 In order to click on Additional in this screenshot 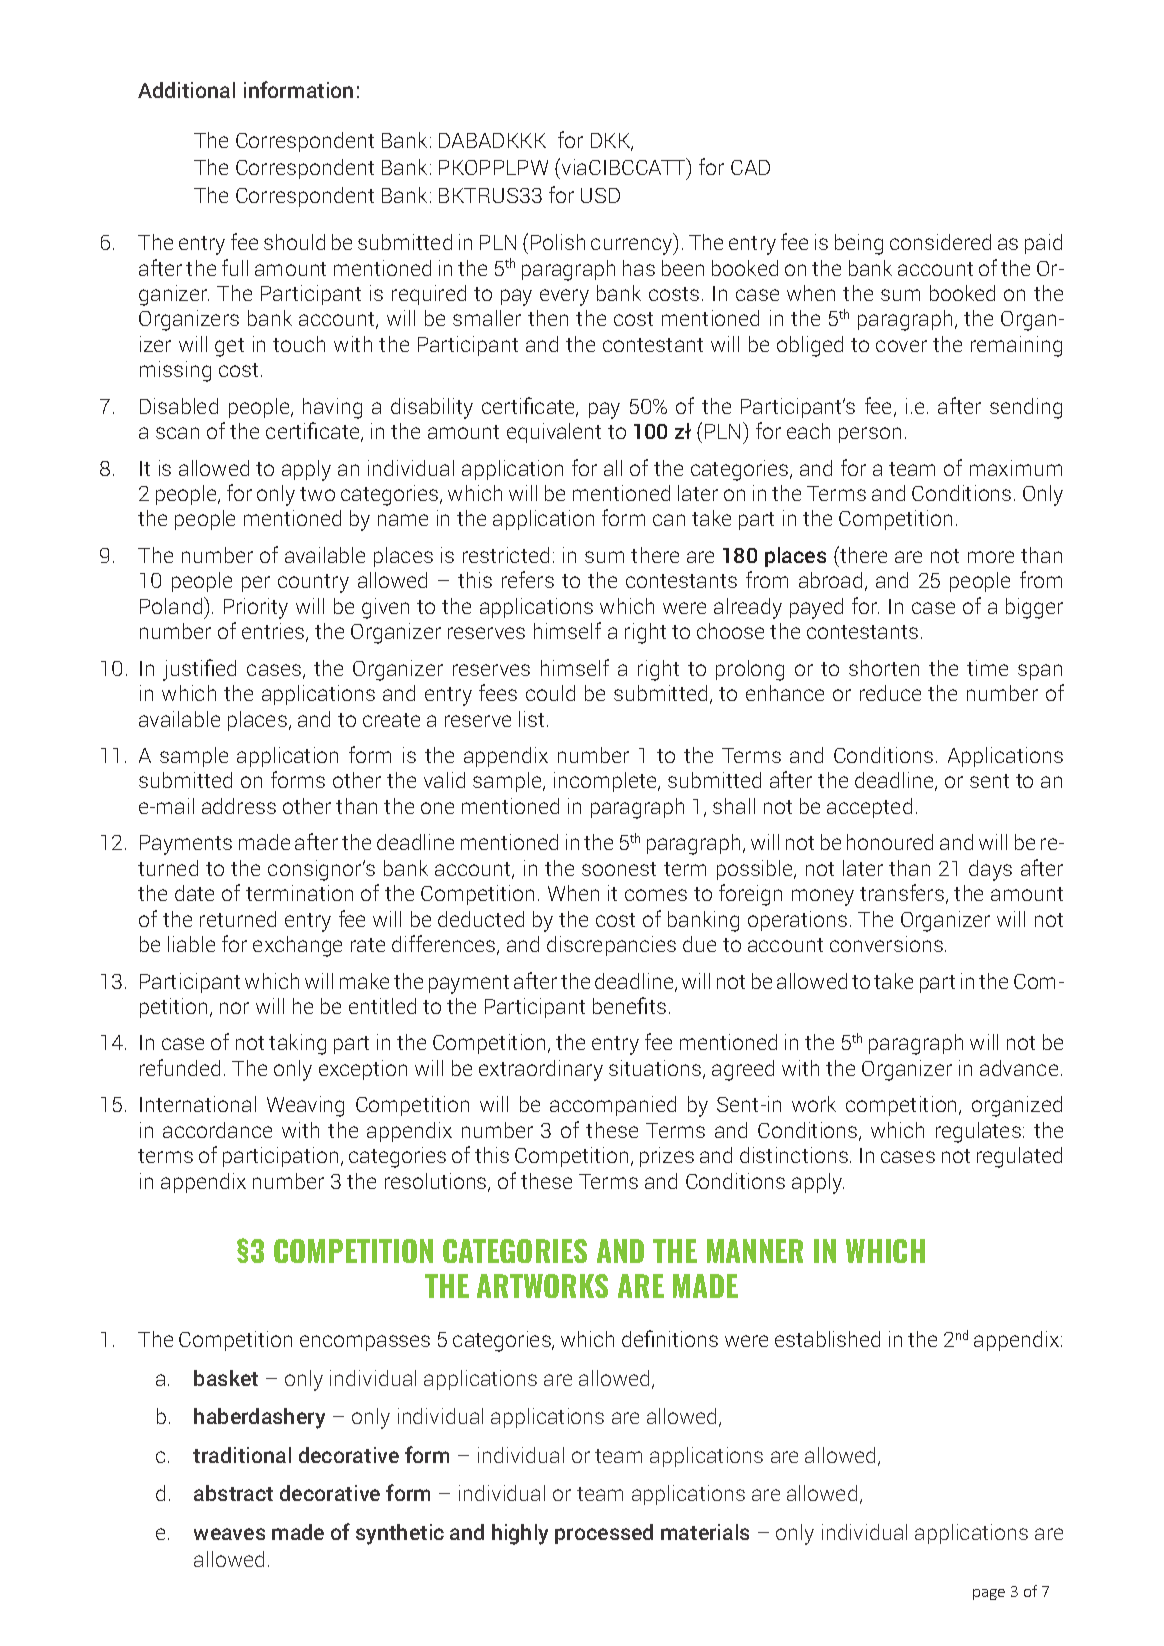, I will do `click(186, 90)`.
